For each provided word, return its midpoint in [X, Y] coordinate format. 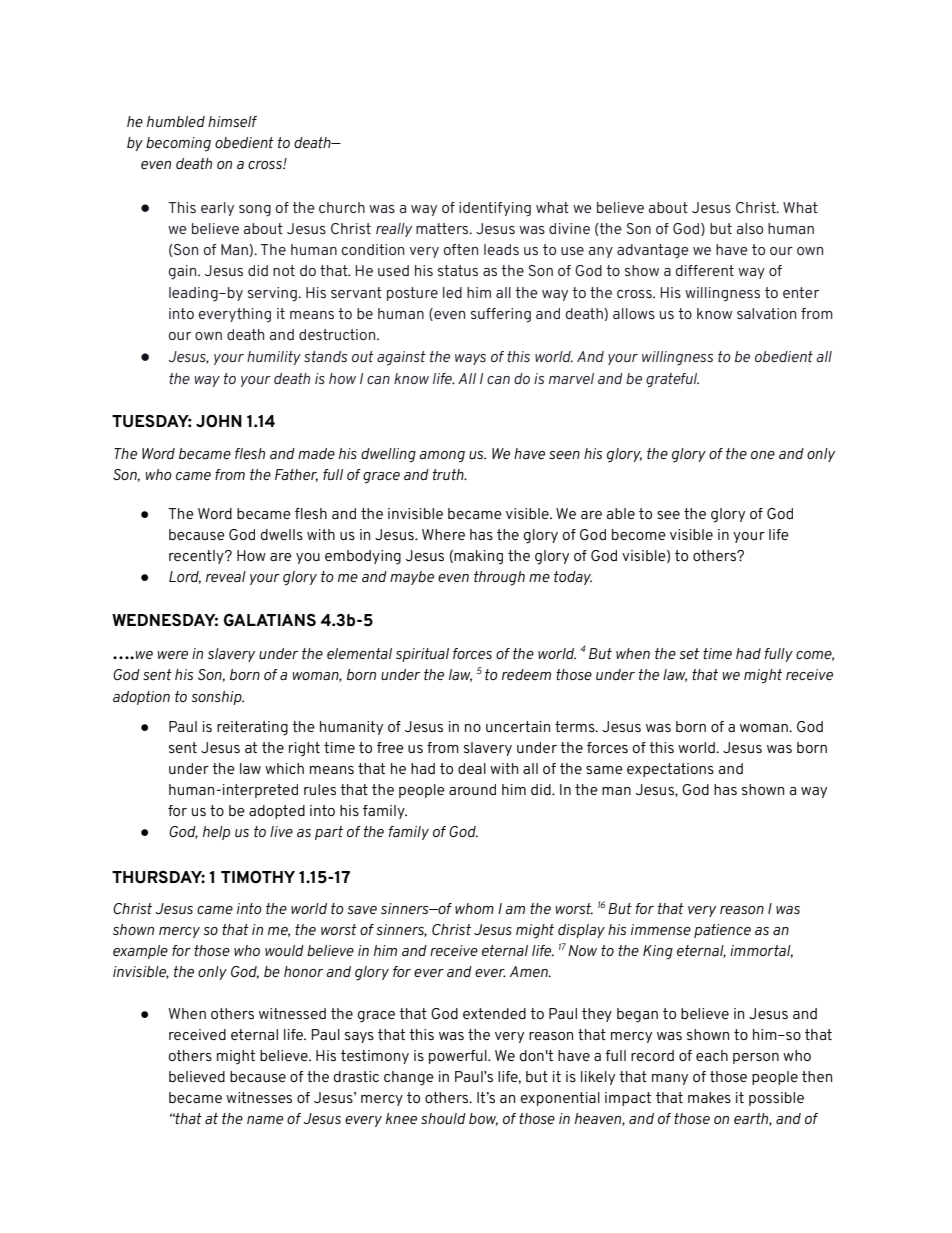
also [750, 228]
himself [232, 121]
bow [483, 1119]
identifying [495, 209]
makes [709, 1097]
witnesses [259, 1097]
